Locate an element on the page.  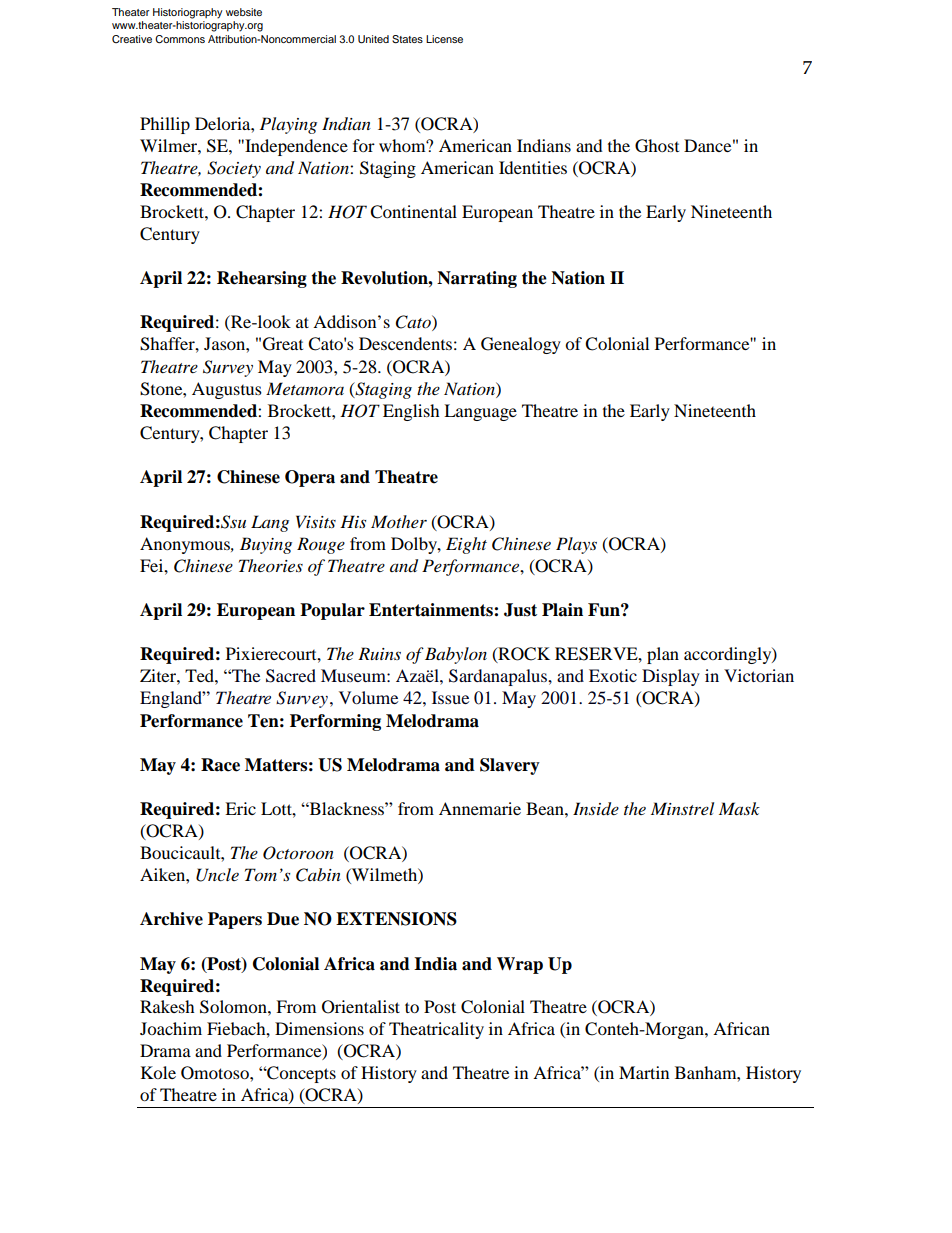
Ghost is located at coordinates (657, 146).
